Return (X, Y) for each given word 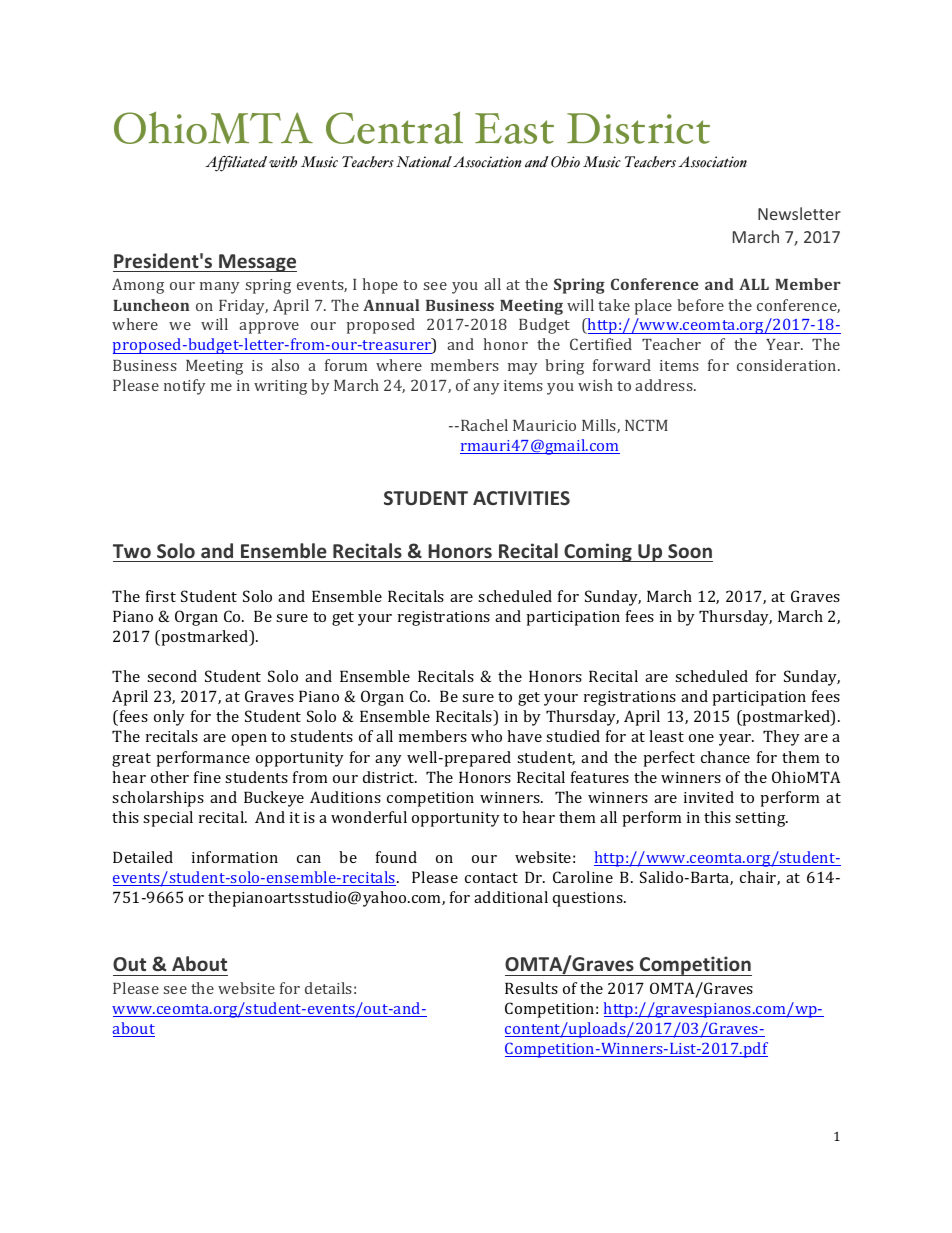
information (235, 857)
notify (184, 387)
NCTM (646, 425)
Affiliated (236, 163)
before (700, 305)
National (424, 162)
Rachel (484, 425)
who (486, 736)
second (172, 676)
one (701, 738)
